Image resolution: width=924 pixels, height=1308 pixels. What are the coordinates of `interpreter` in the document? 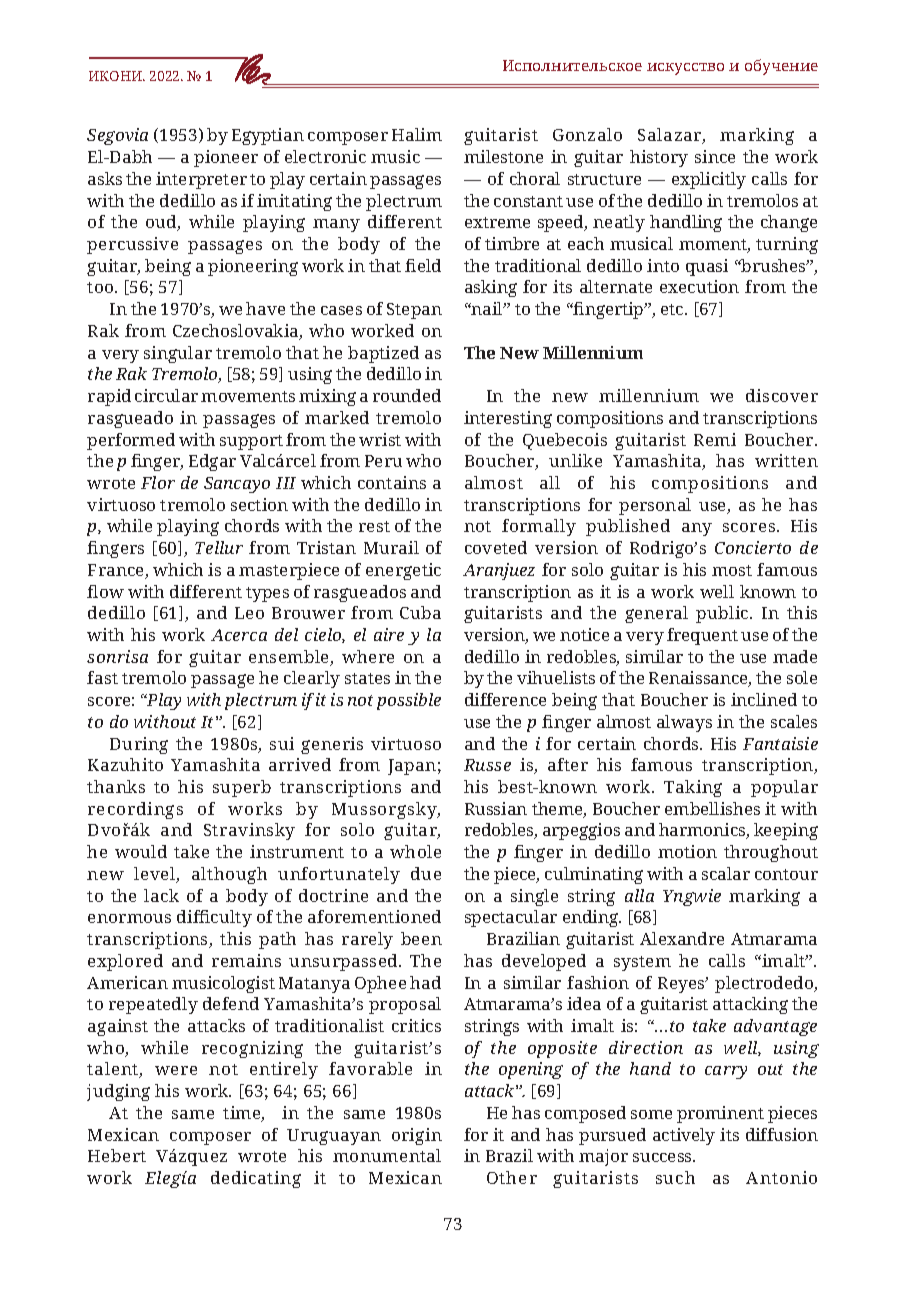 It's located at (201, 180).
